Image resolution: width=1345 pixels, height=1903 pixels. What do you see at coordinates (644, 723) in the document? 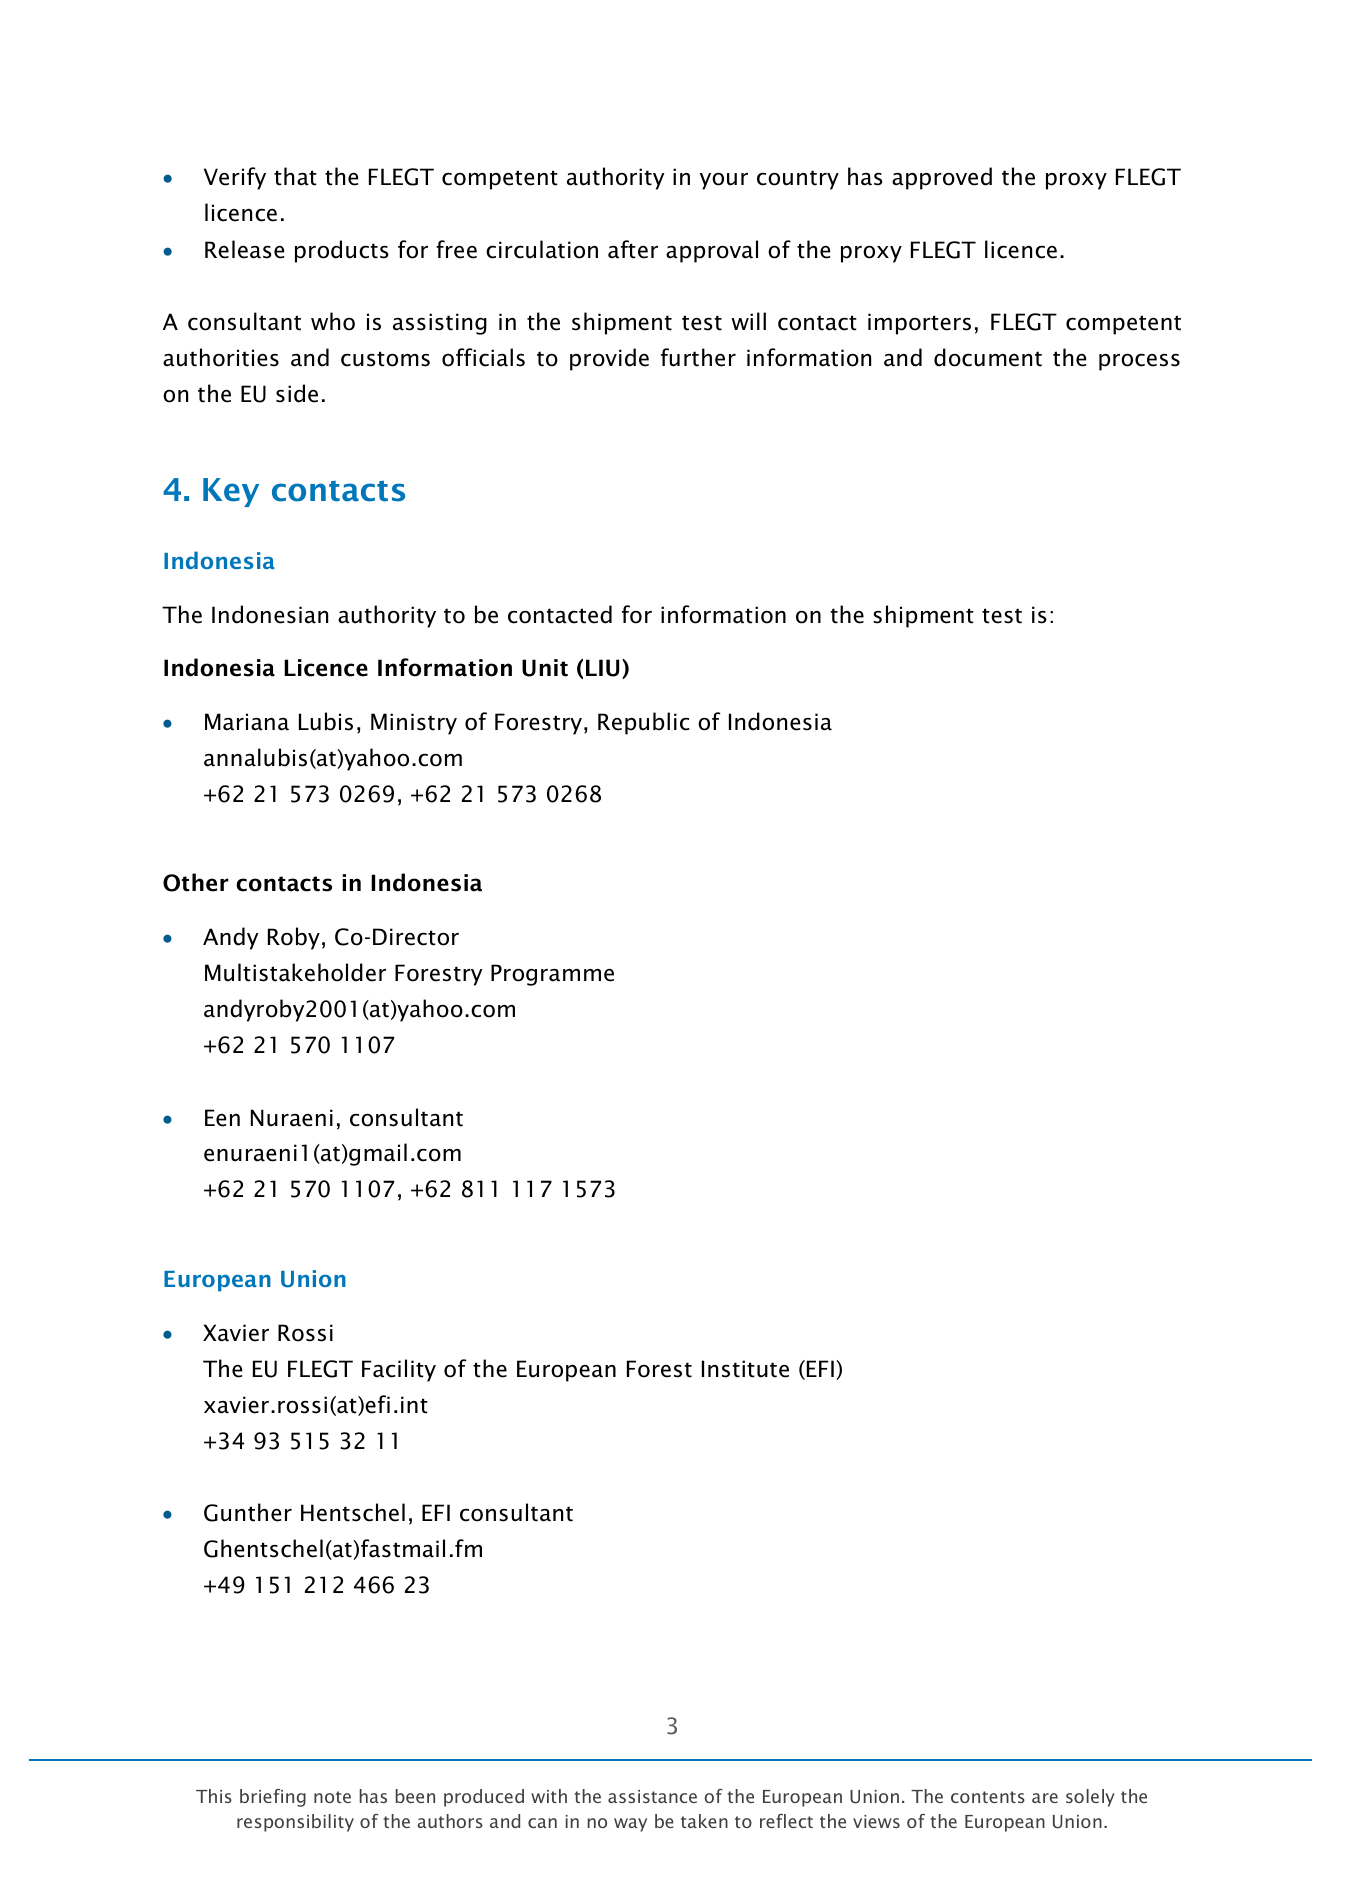
I see `Republic` at bounding box center [644, 723].
